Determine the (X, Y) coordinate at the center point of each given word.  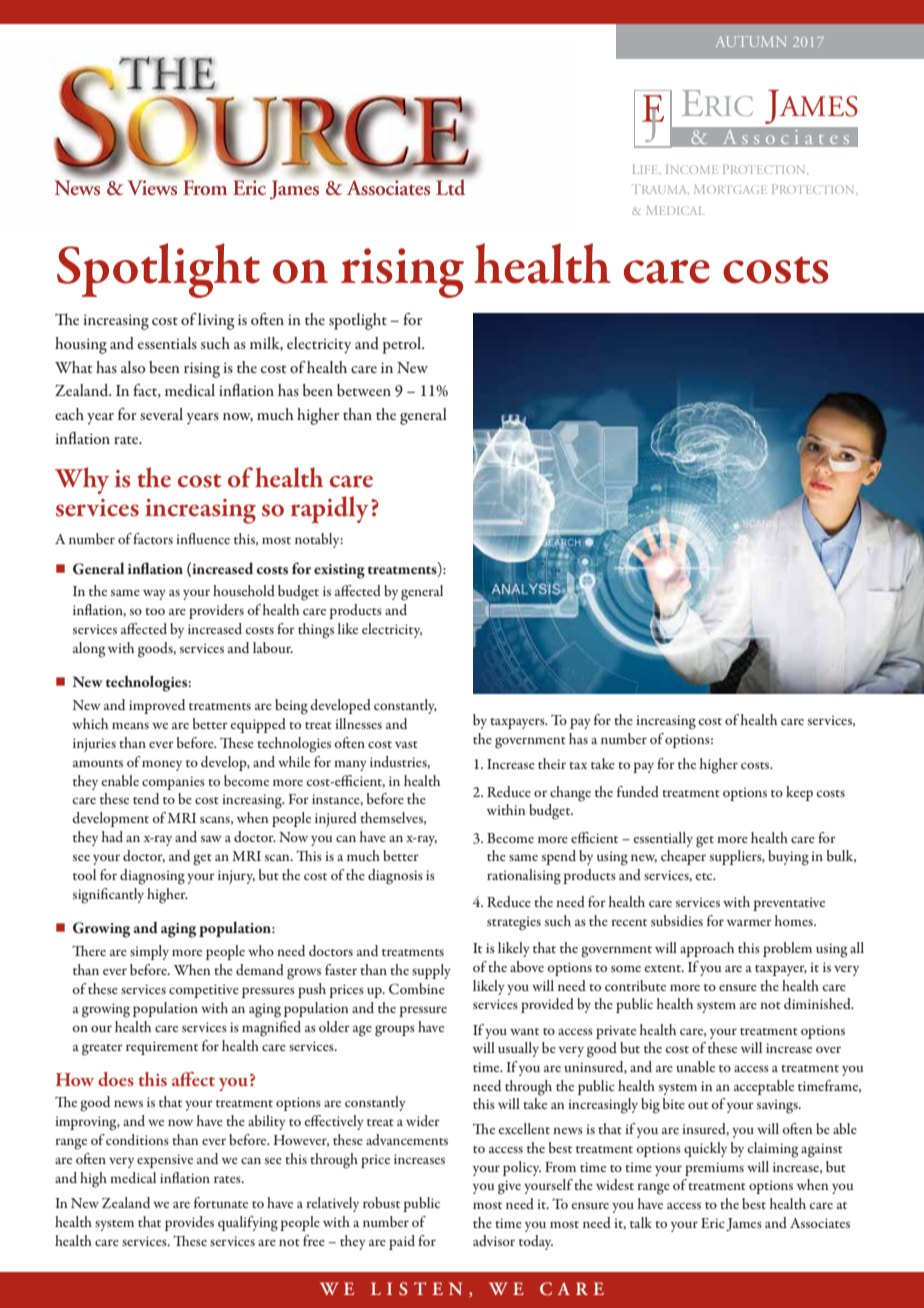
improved (157, 706)
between (364, 390)
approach (707, 949)
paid (402, 1242)
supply (431, 971)
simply (149, 952)
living (216, 321)
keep (799, 793)
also (133, 367)
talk (641, 1222)
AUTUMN (751, 41)
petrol (403, 345)
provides (189, 1223)
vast (406, 744)
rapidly (330, 509)
